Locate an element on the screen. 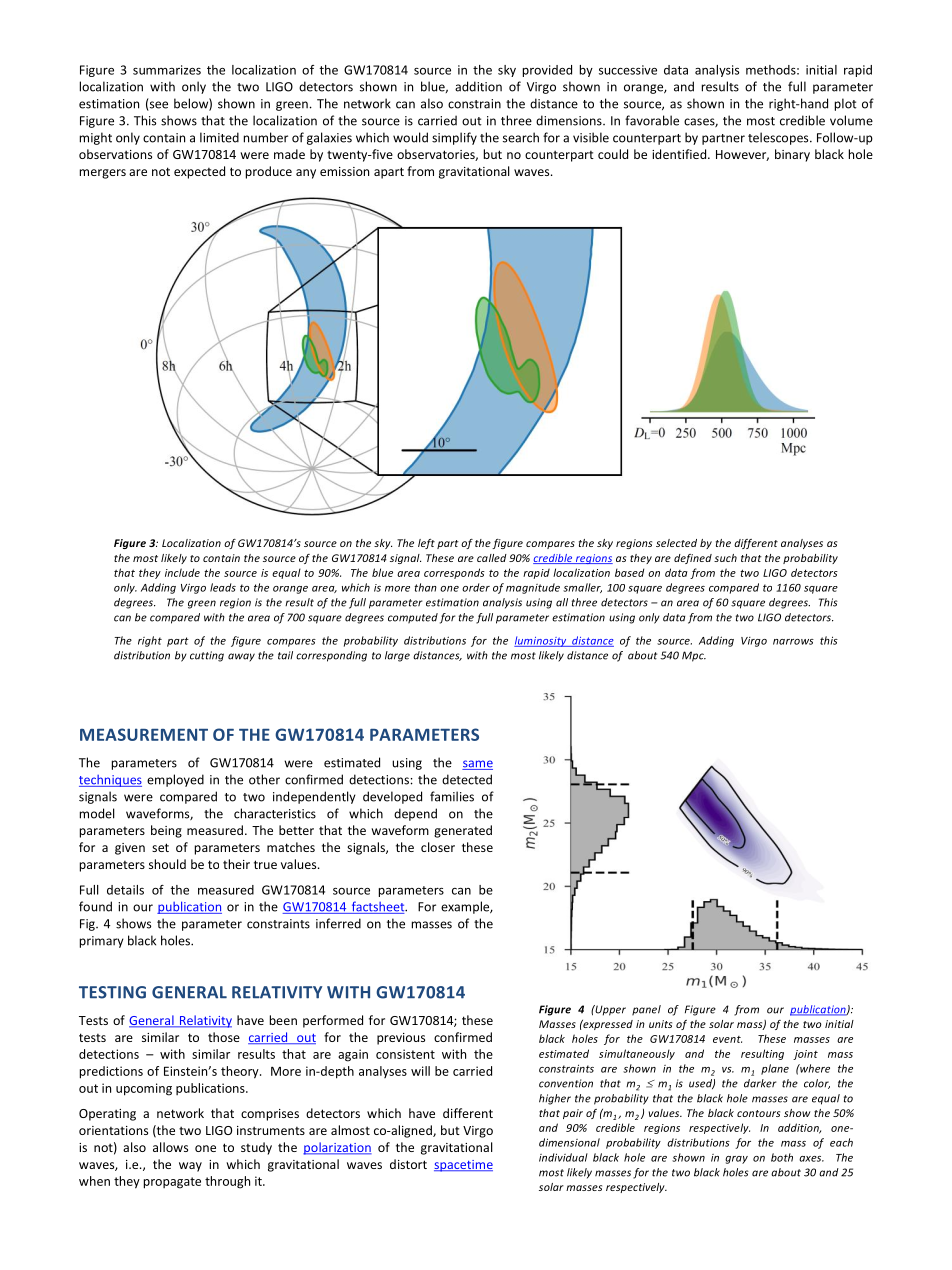 This screenshot has height=1270, width=952. allows is located at coordinates (170, 1147).
